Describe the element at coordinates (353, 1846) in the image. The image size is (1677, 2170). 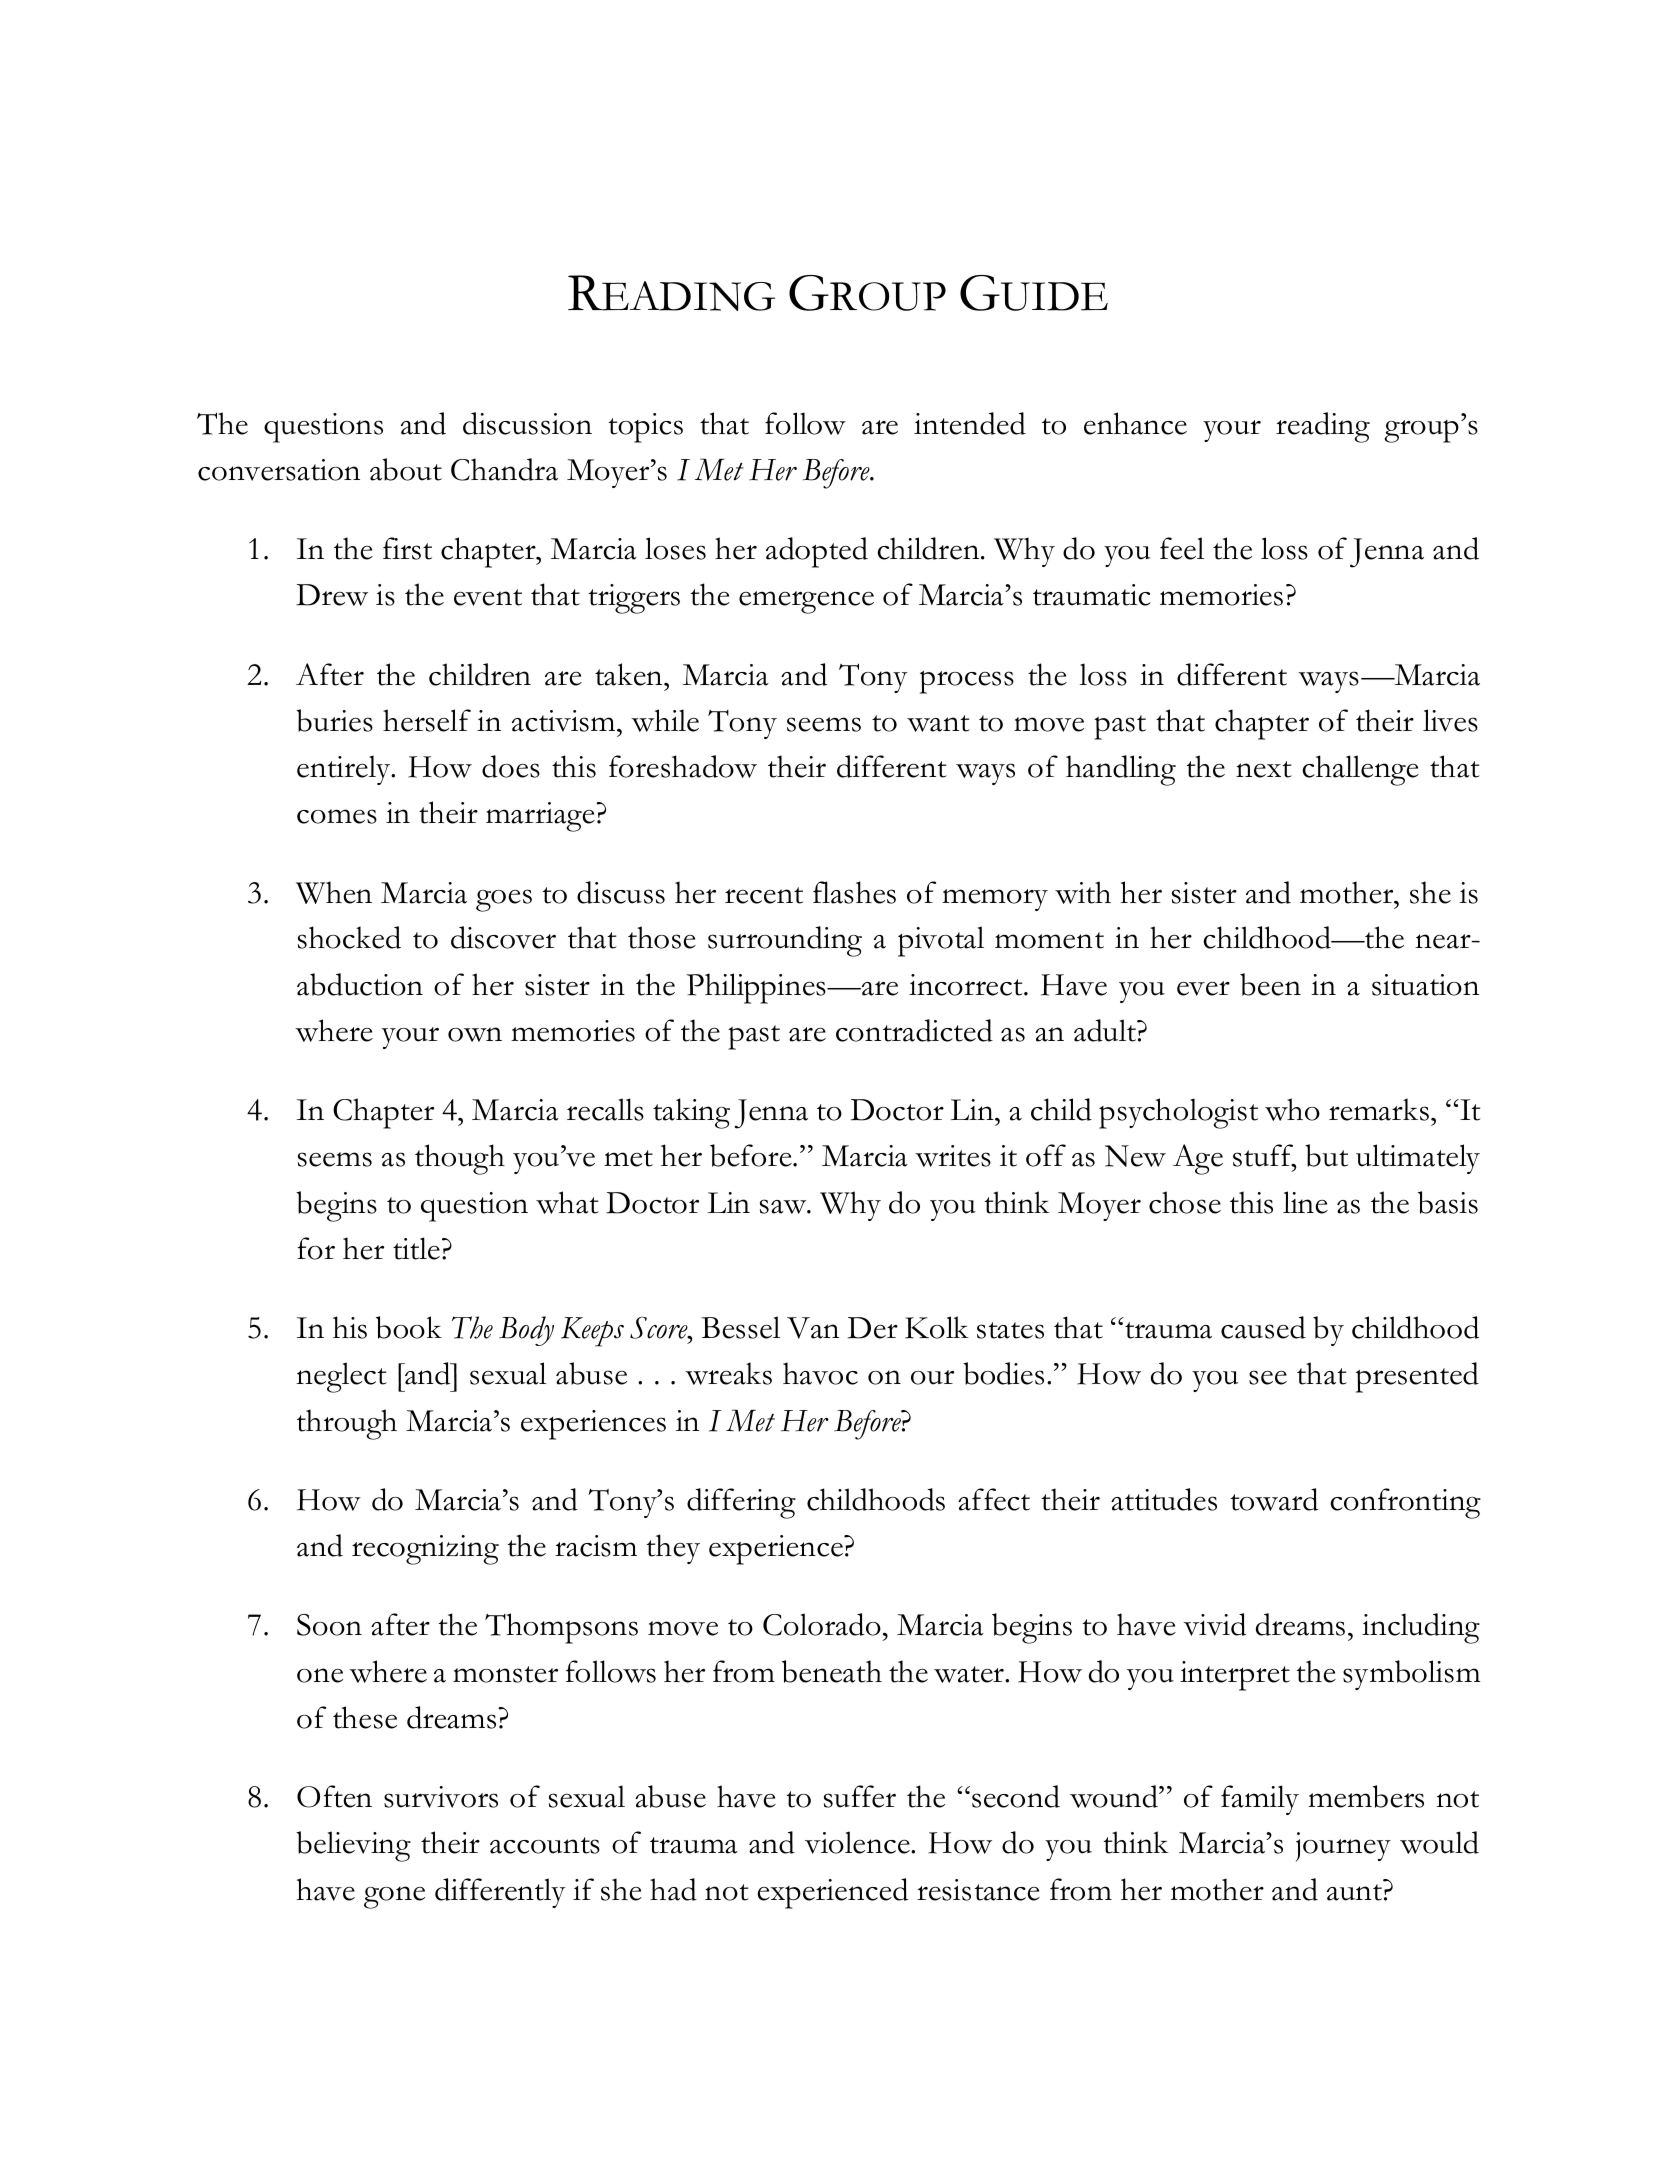
I see `believing` at that location.
